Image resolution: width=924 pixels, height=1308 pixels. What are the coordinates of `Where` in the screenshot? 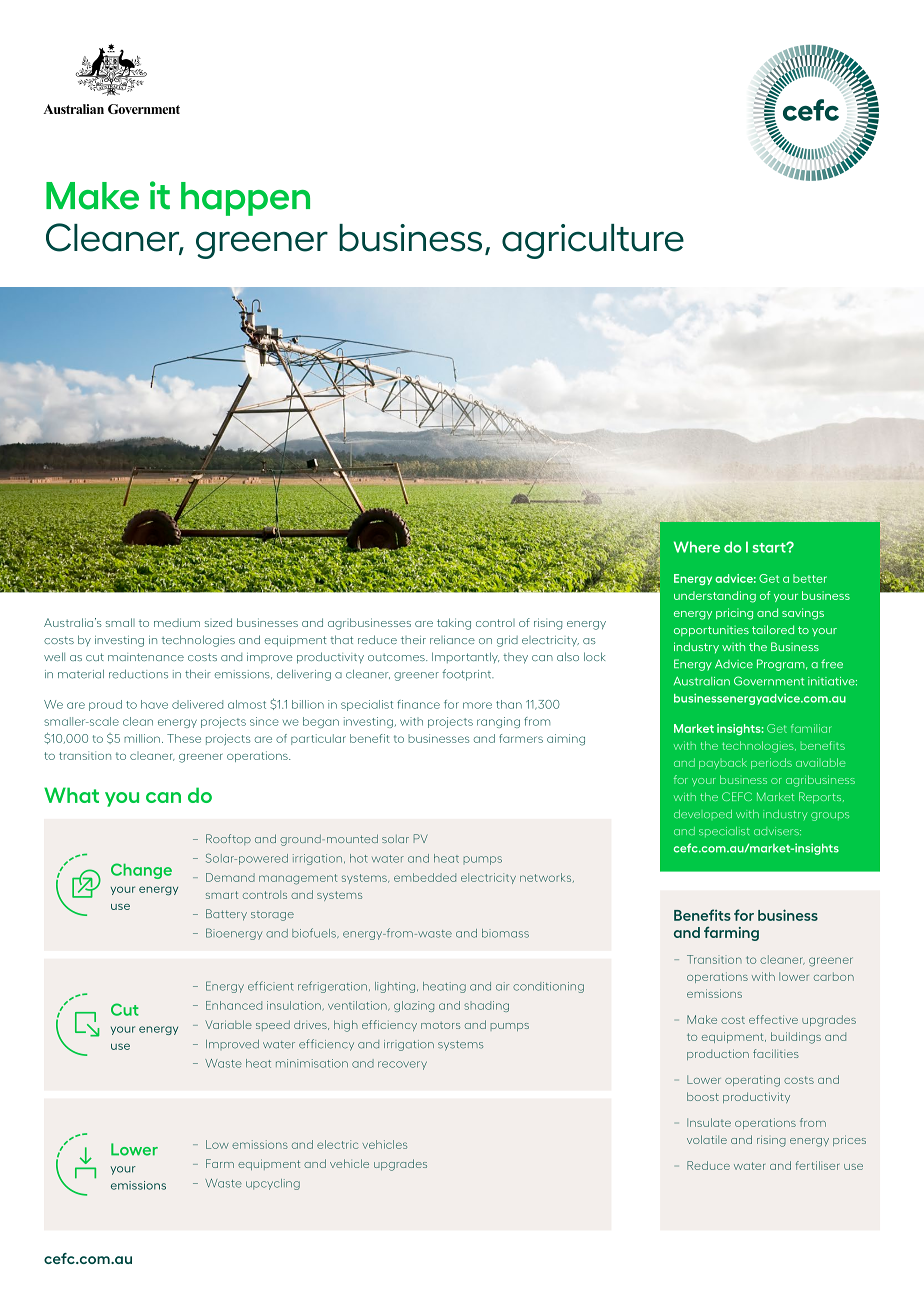 It's located at (697, 547).
